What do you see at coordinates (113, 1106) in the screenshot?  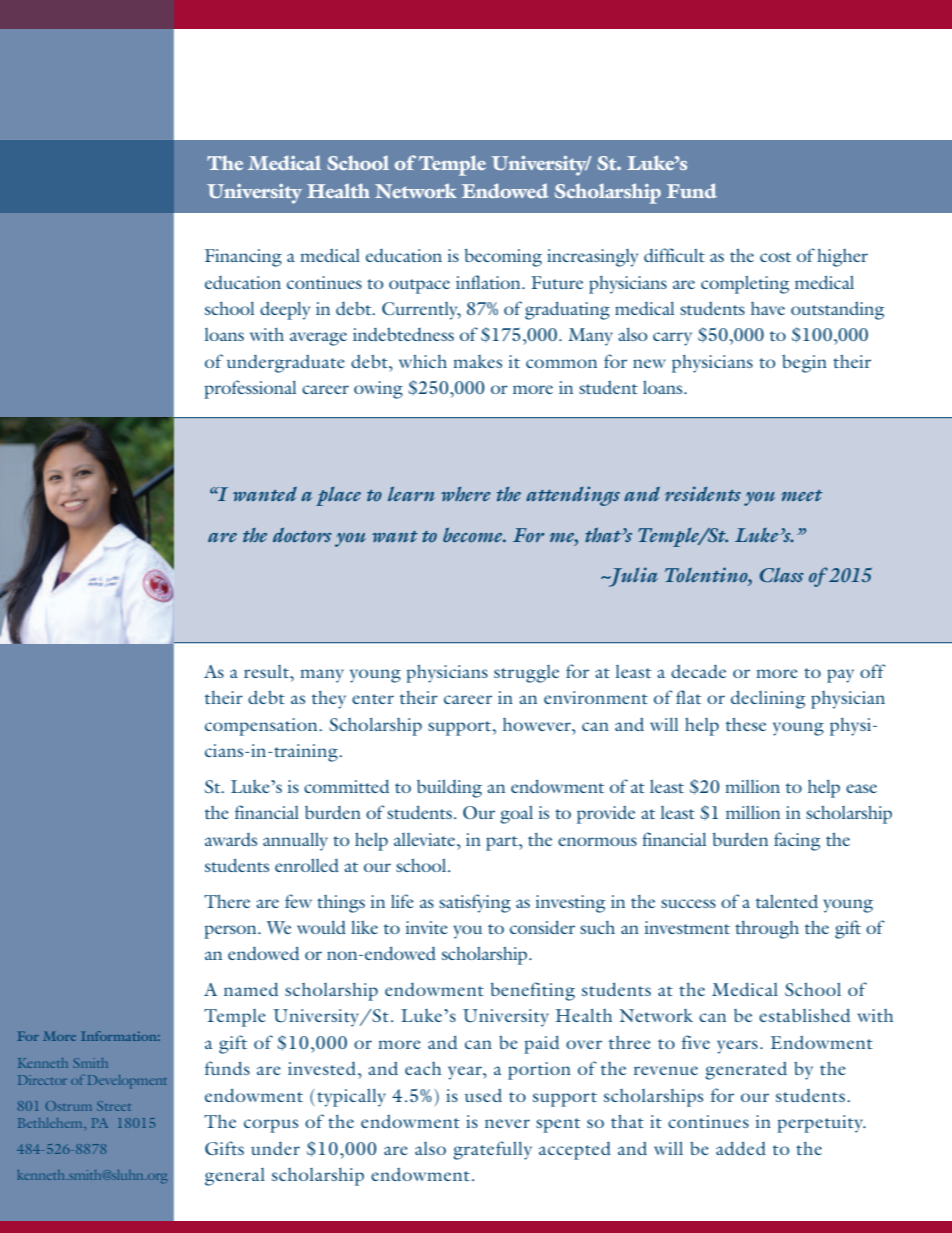 I see `Street` at bounding box center [113, 1106].
